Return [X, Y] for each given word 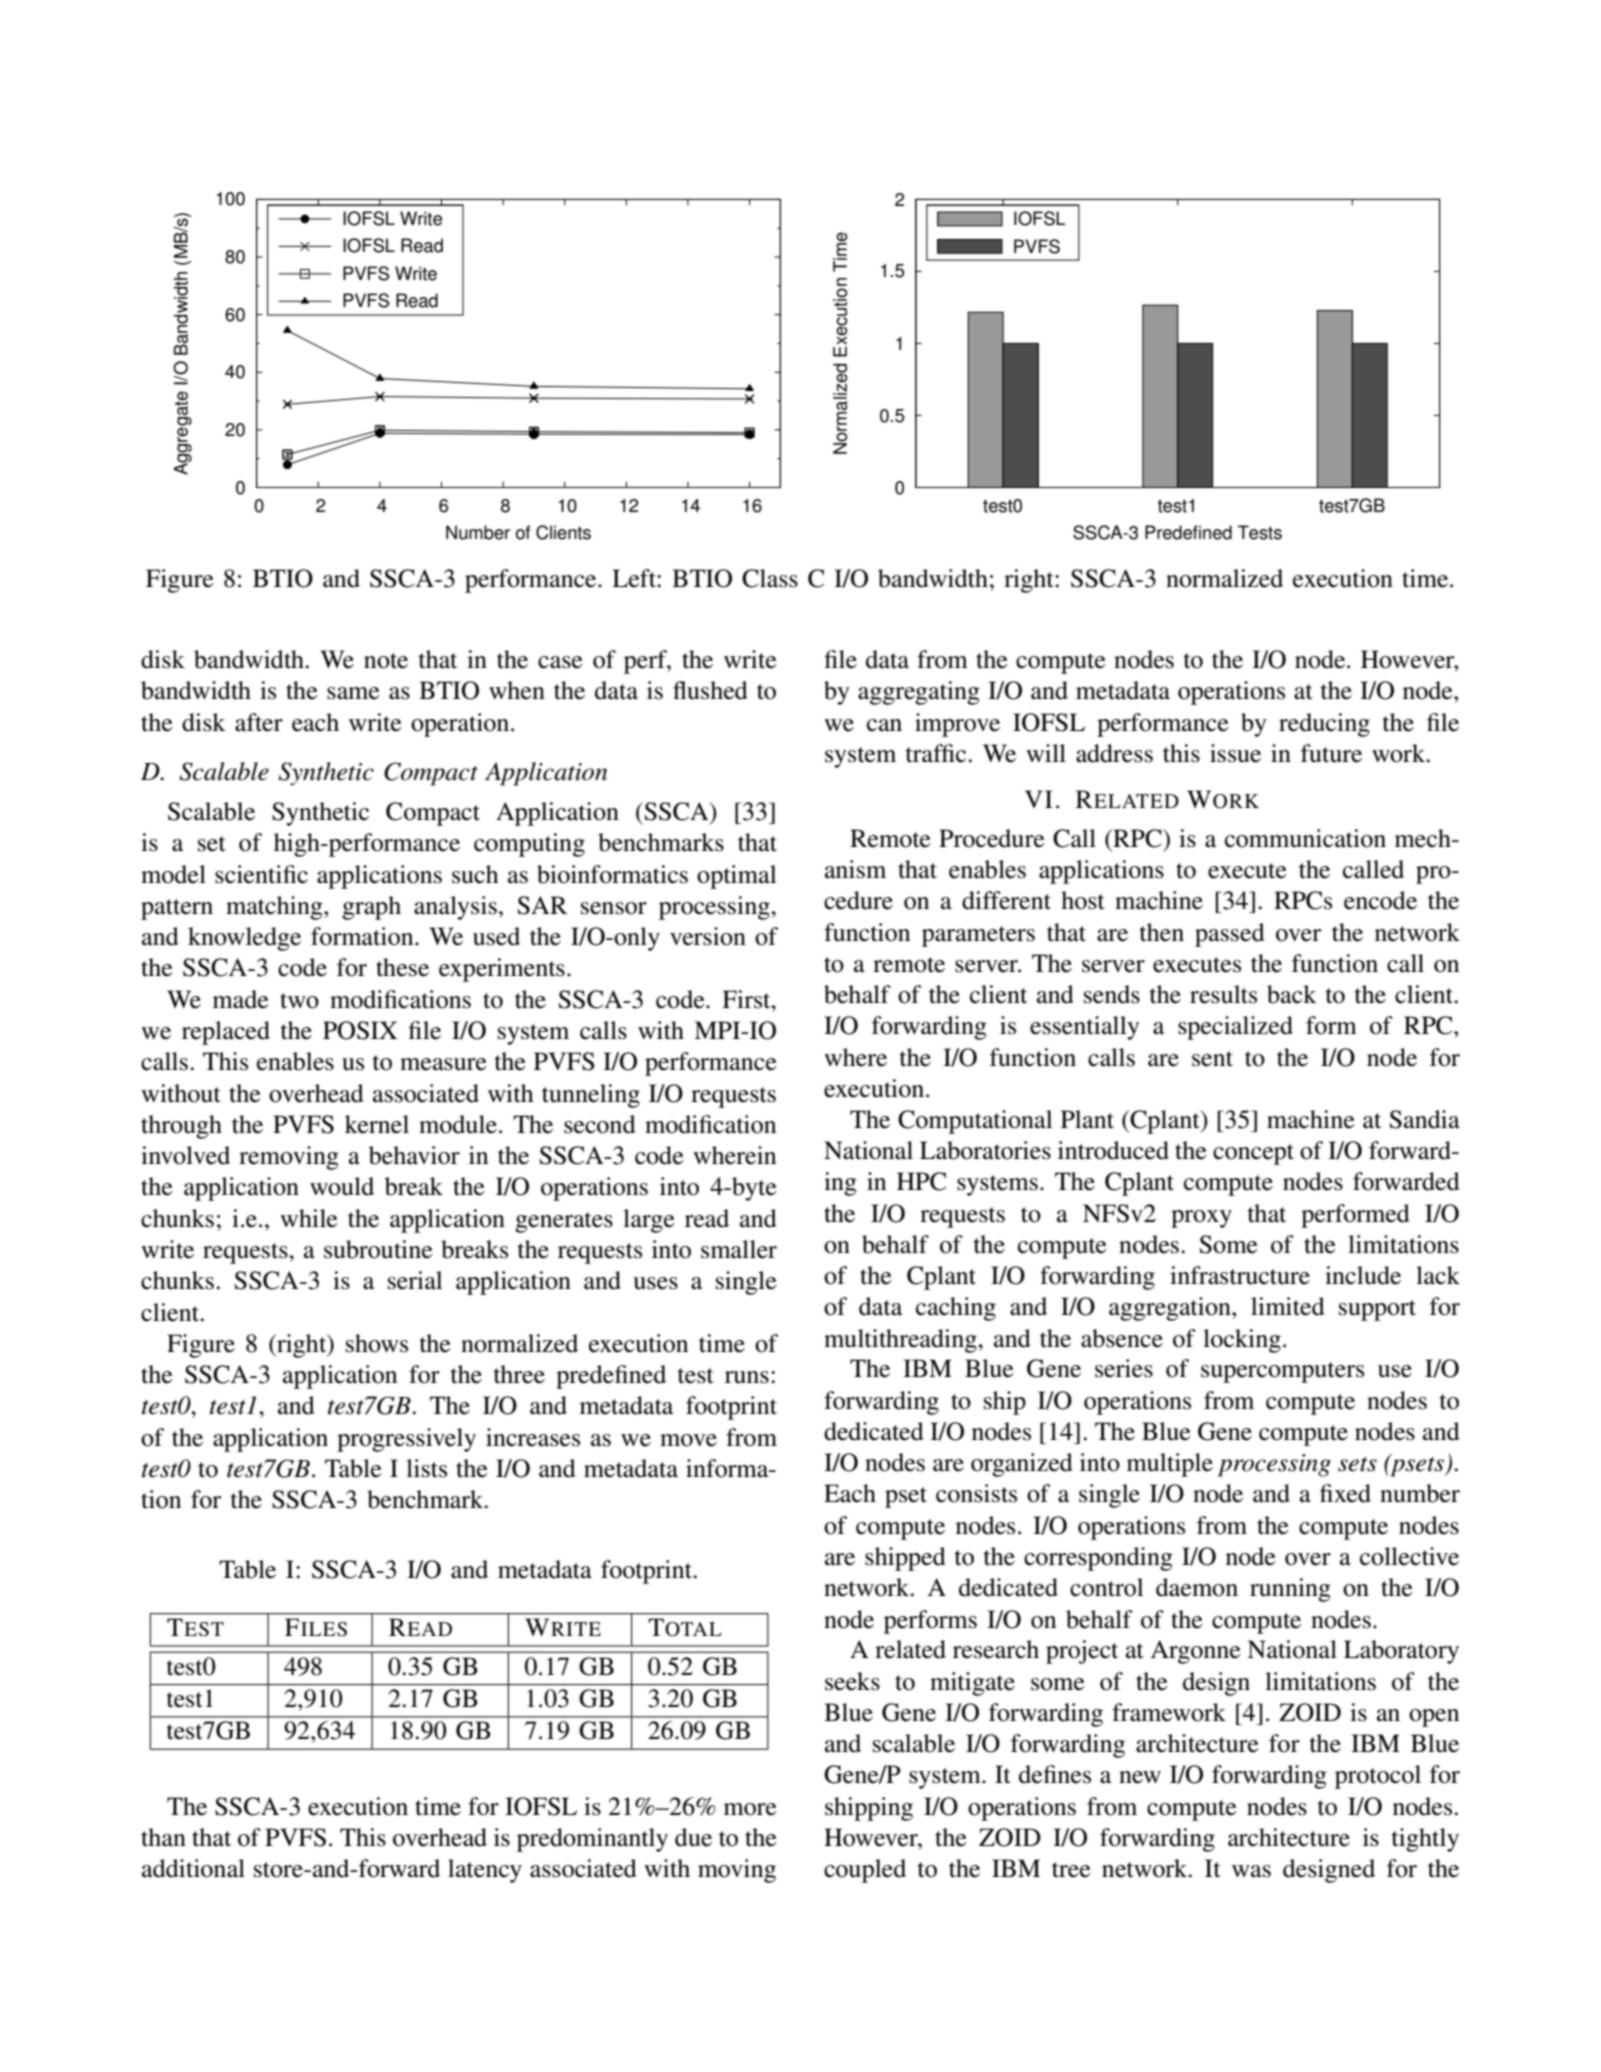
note [386, 661]
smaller [739, 1249]
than [163, 1837]
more [750, 1809]
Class [770, 578]
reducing [1324, 725]
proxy [1201, 1219]
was [1251, 1871]
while [309, 1218]
